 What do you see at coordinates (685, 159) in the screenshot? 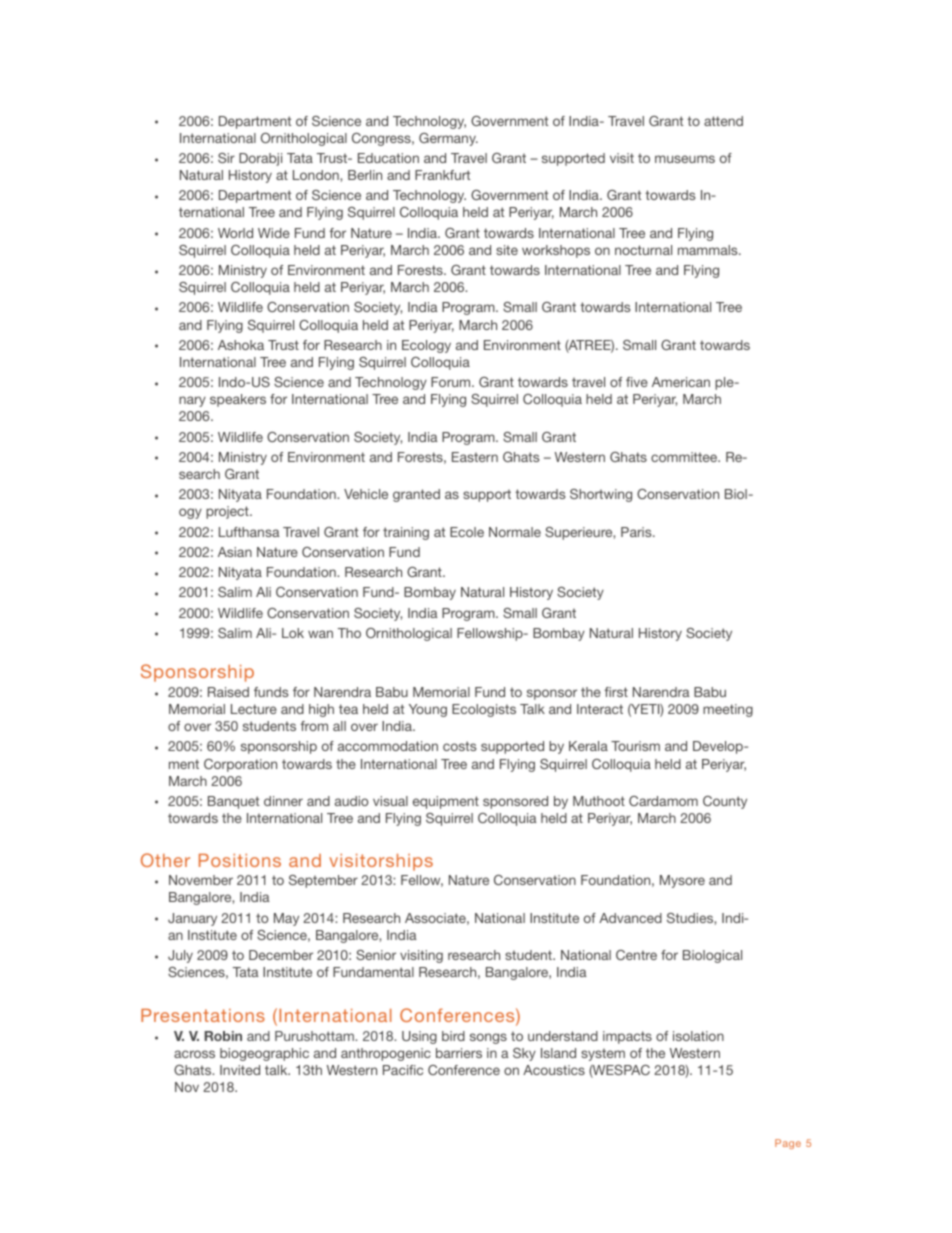
I see `museums` at bounding box center [685, 159].
